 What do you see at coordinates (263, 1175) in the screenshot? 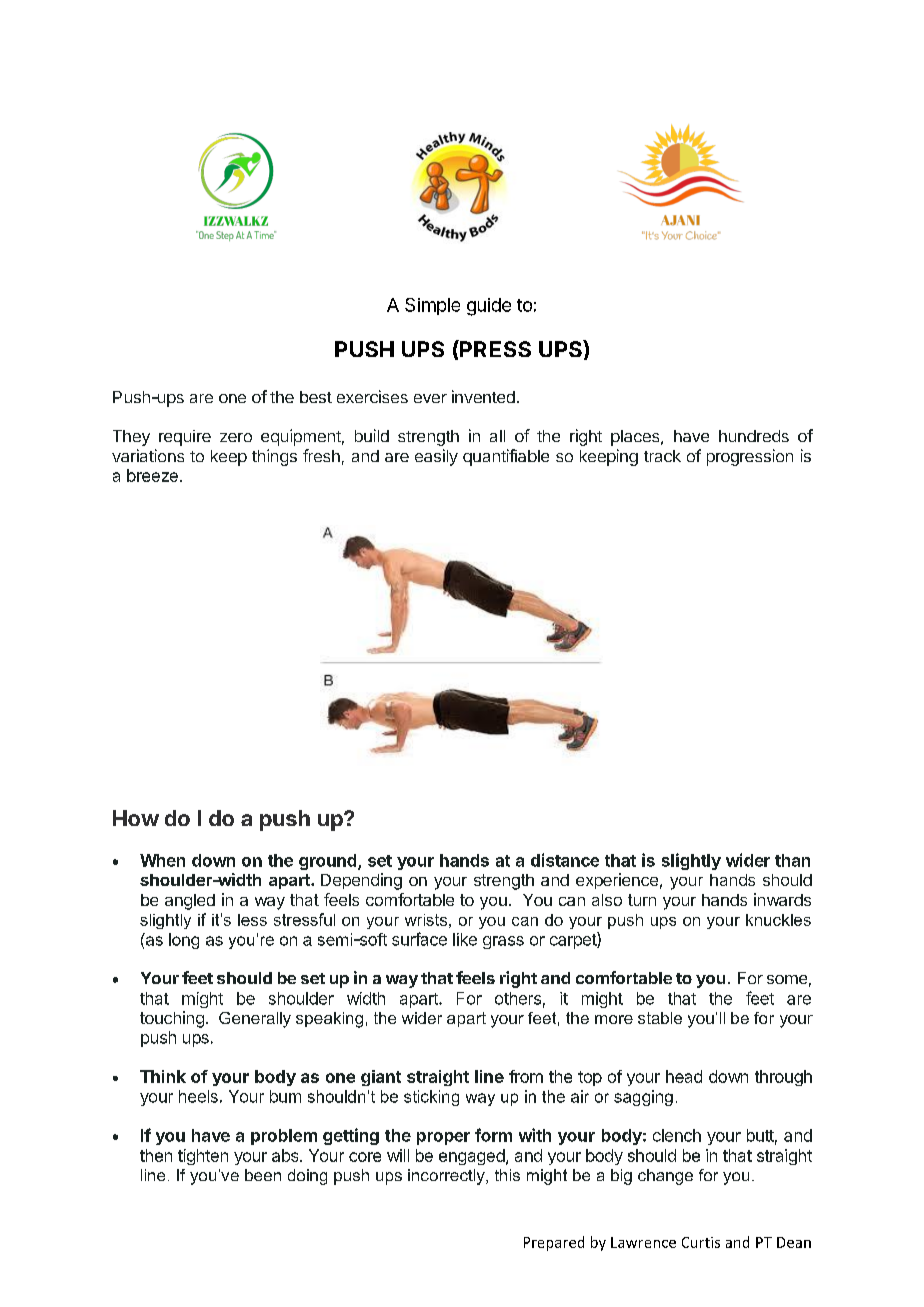
I see `been` at bounding box center [263, 1175].
